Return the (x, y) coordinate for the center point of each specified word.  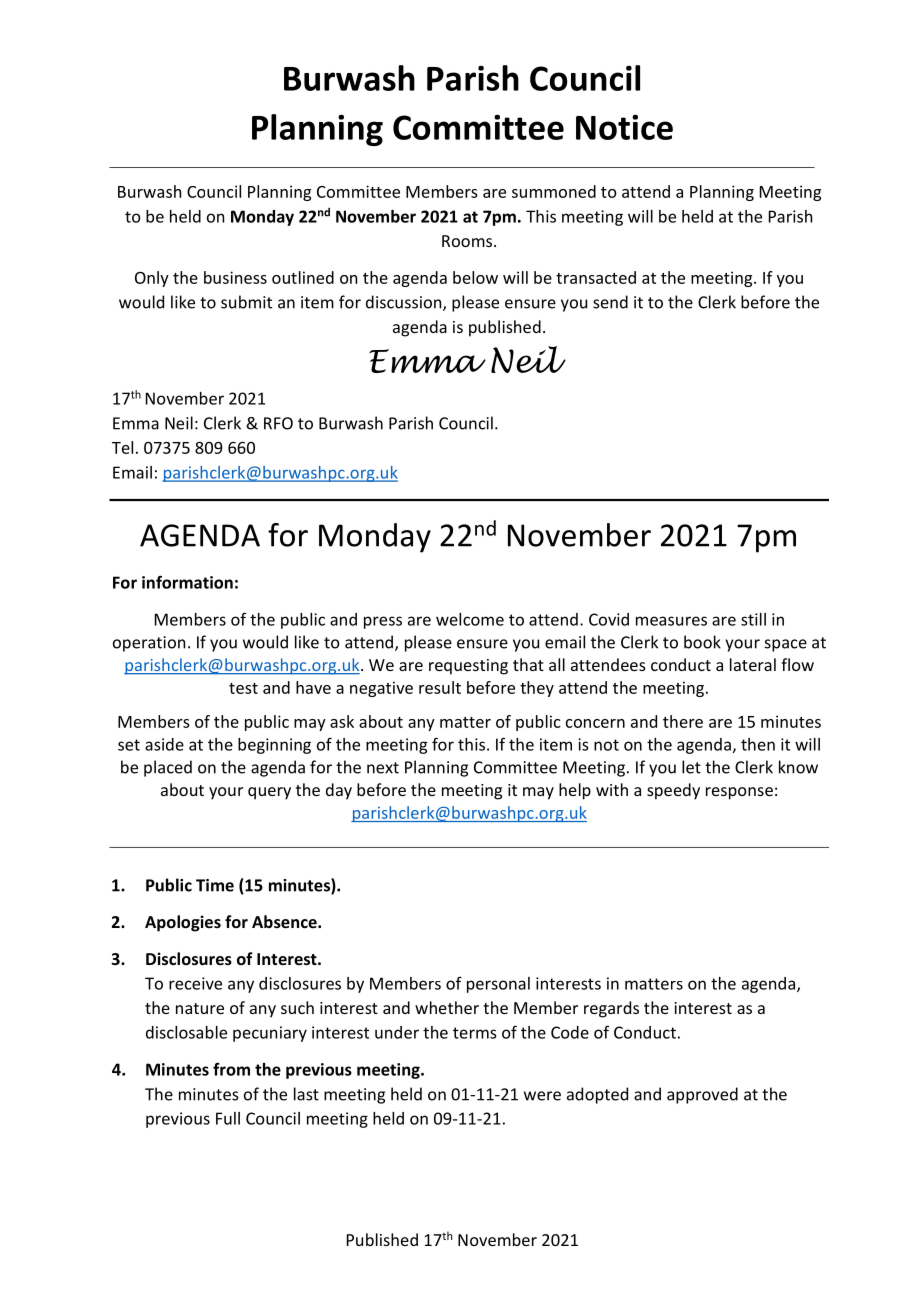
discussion (405, 303)
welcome (470, 619)
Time (215, 885)
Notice (624, 127)
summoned (554, 191)
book (702, 642)
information (187, 582)
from (231, 1069)
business (235, 277)
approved (702, 1095)
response (739, 793)
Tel (122, 447)
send (610, 302)
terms (474, 1033)
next (383, 768)
